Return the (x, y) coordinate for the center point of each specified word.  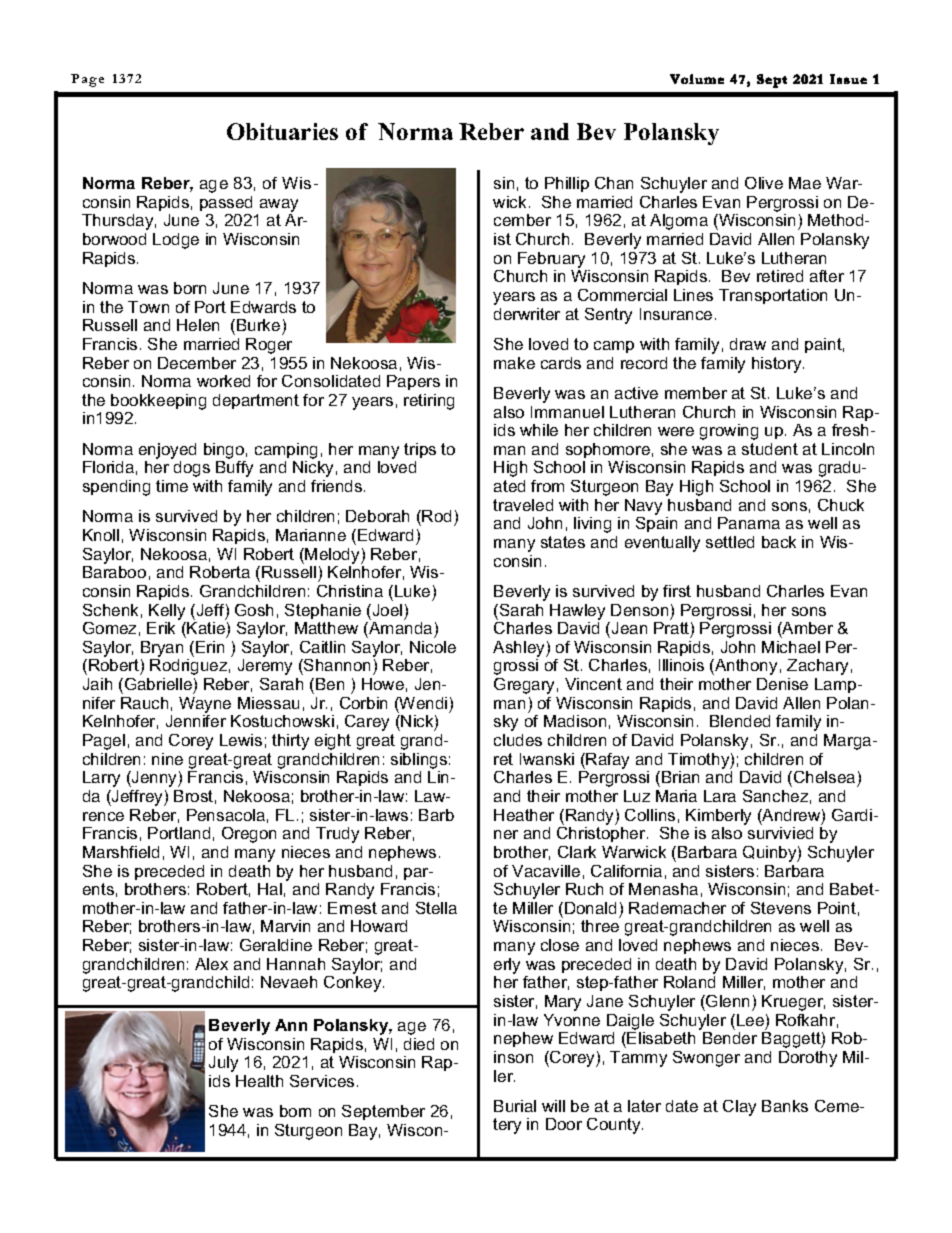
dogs (192, 469)
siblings (419, 761)
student (770, 449)
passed (226, 203)
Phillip (567, 184)
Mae (805, 183)
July (223, 1064)
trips (420, 450)
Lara (720, 796)
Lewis (241, 740)
